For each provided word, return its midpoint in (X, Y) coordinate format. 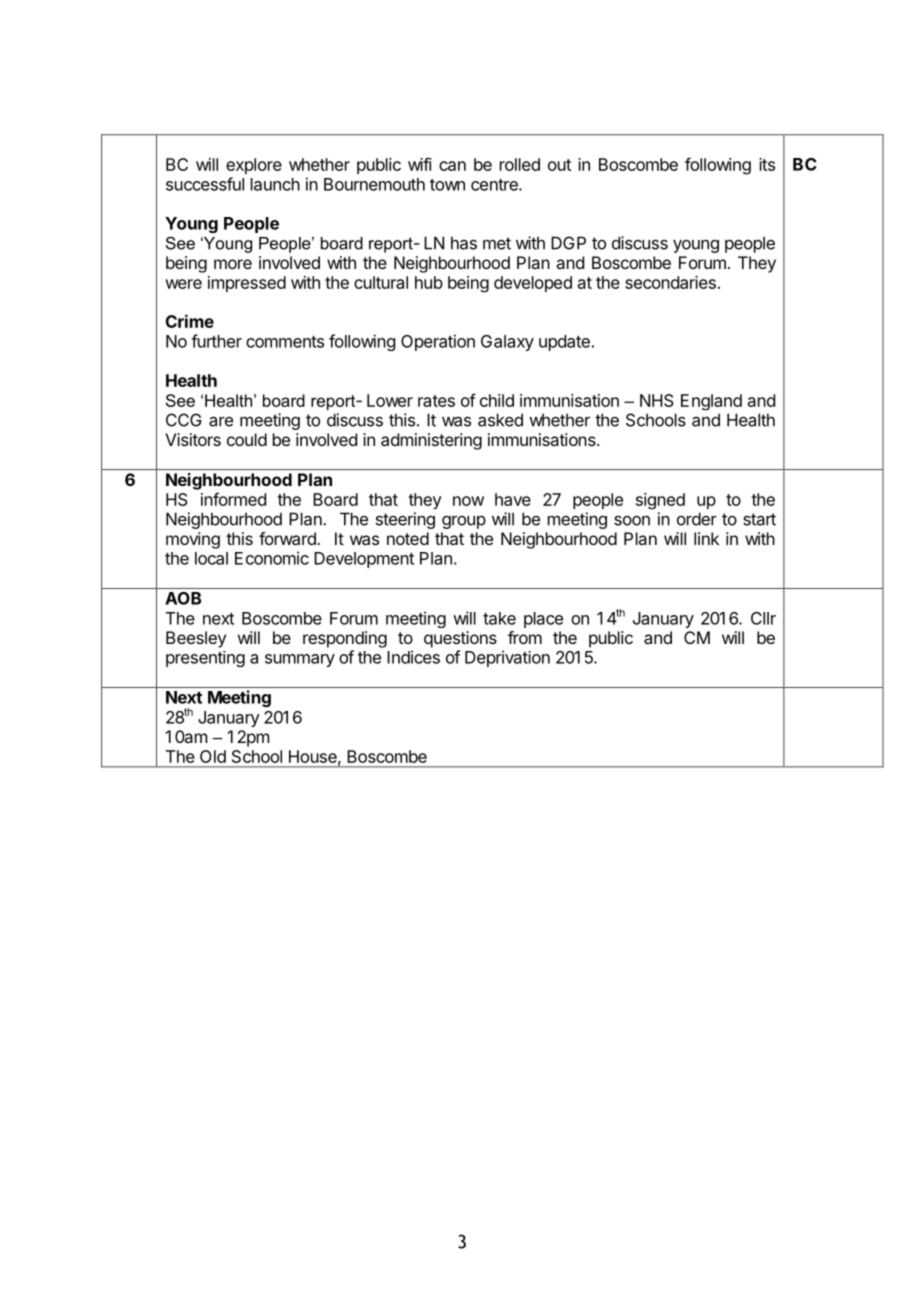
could (247, 439)
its (767, 164)
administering (431, 441)
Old (213, 756)
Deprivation (507, 658)
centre (495, 185)
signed (660, 501)
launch (275, 184)
